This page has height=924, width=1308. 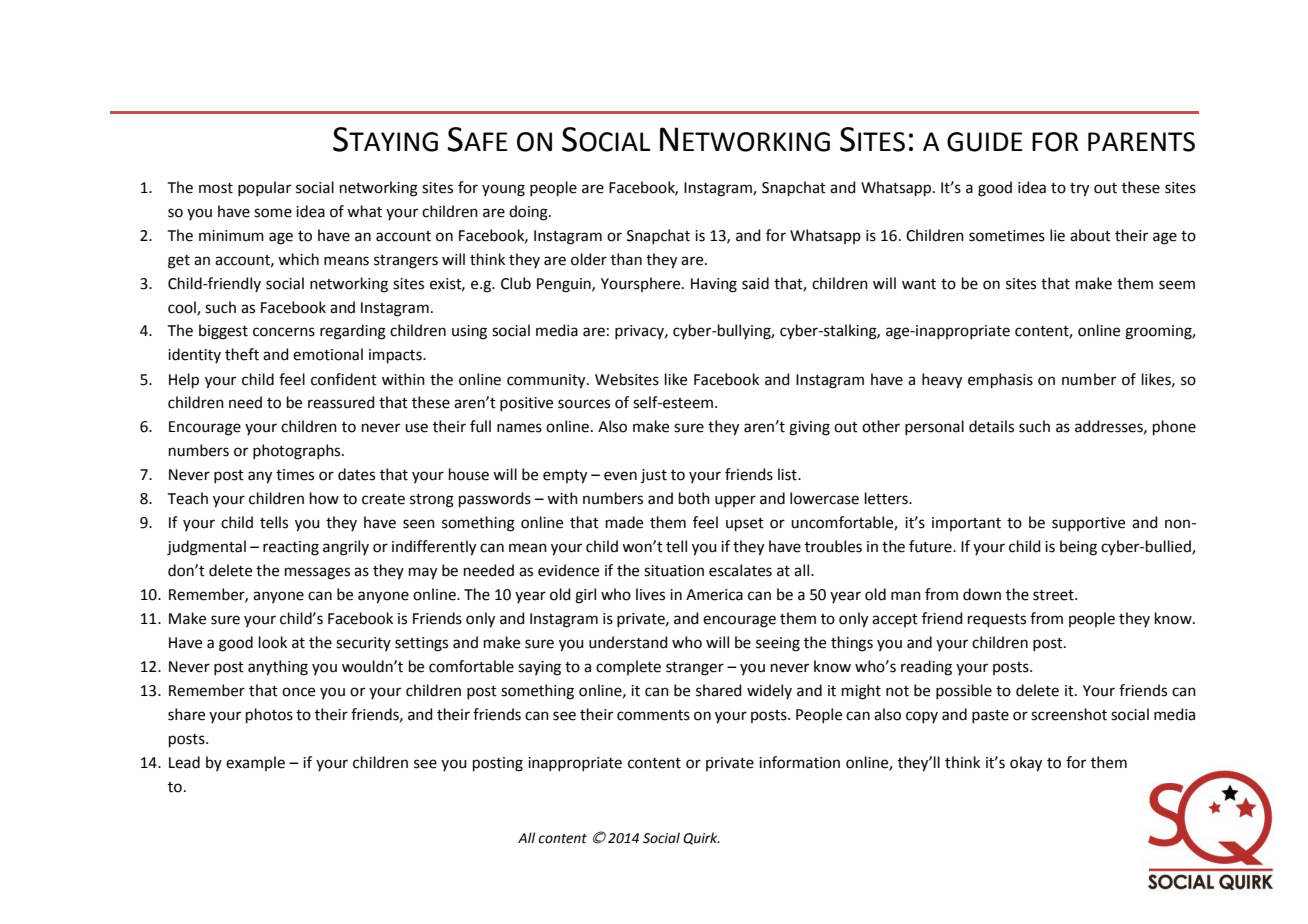 What do you see at coordinates (503, 190) in the page?
I see `young` at bounding box center [503, 190].
